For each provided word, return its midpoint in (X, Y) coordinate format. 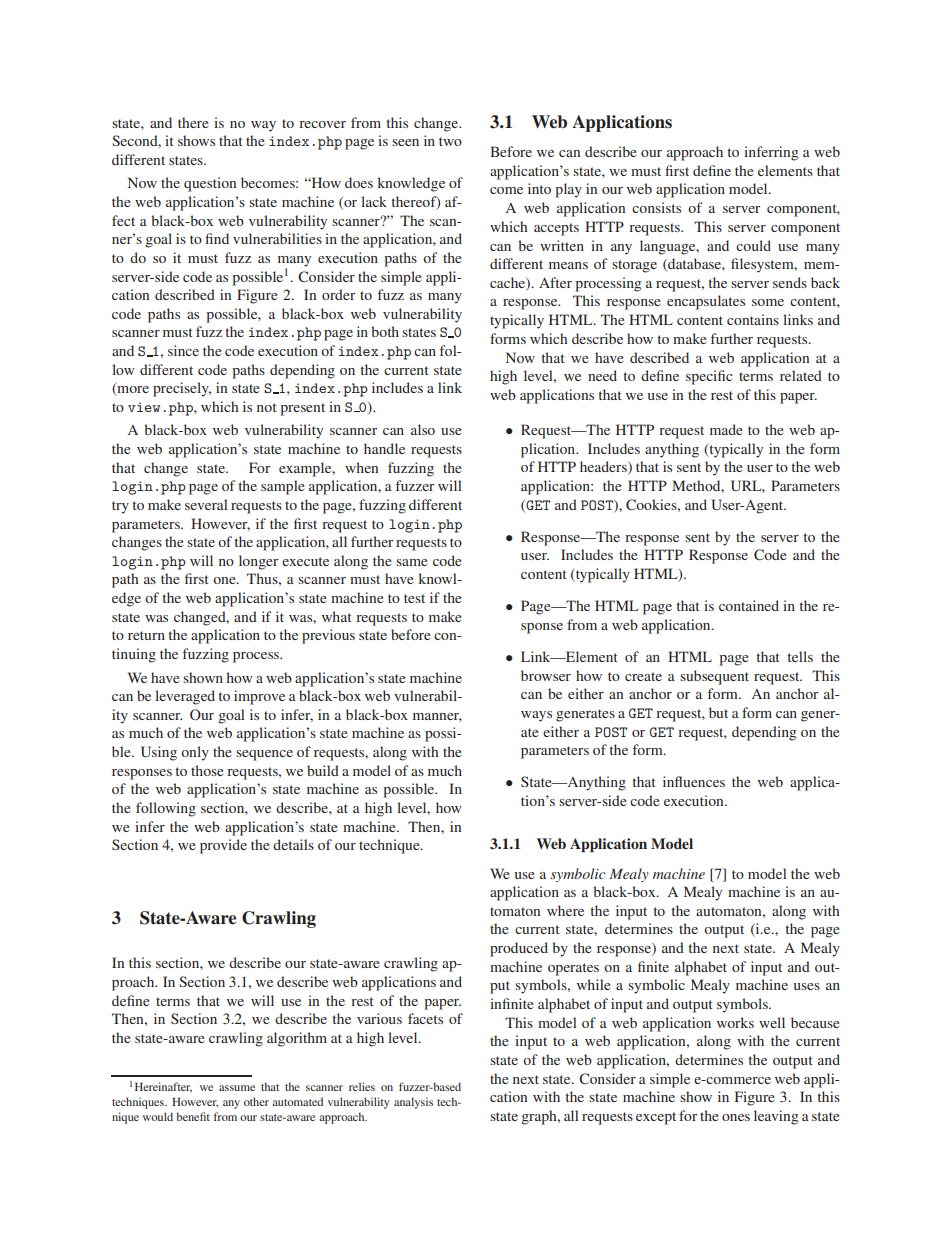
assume (237, 1088)
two (450, 141)
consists (656, 207)
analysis (413, 1103)
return (146, 635)
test (414, 598)
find (217, 238)
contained (749, 605)
